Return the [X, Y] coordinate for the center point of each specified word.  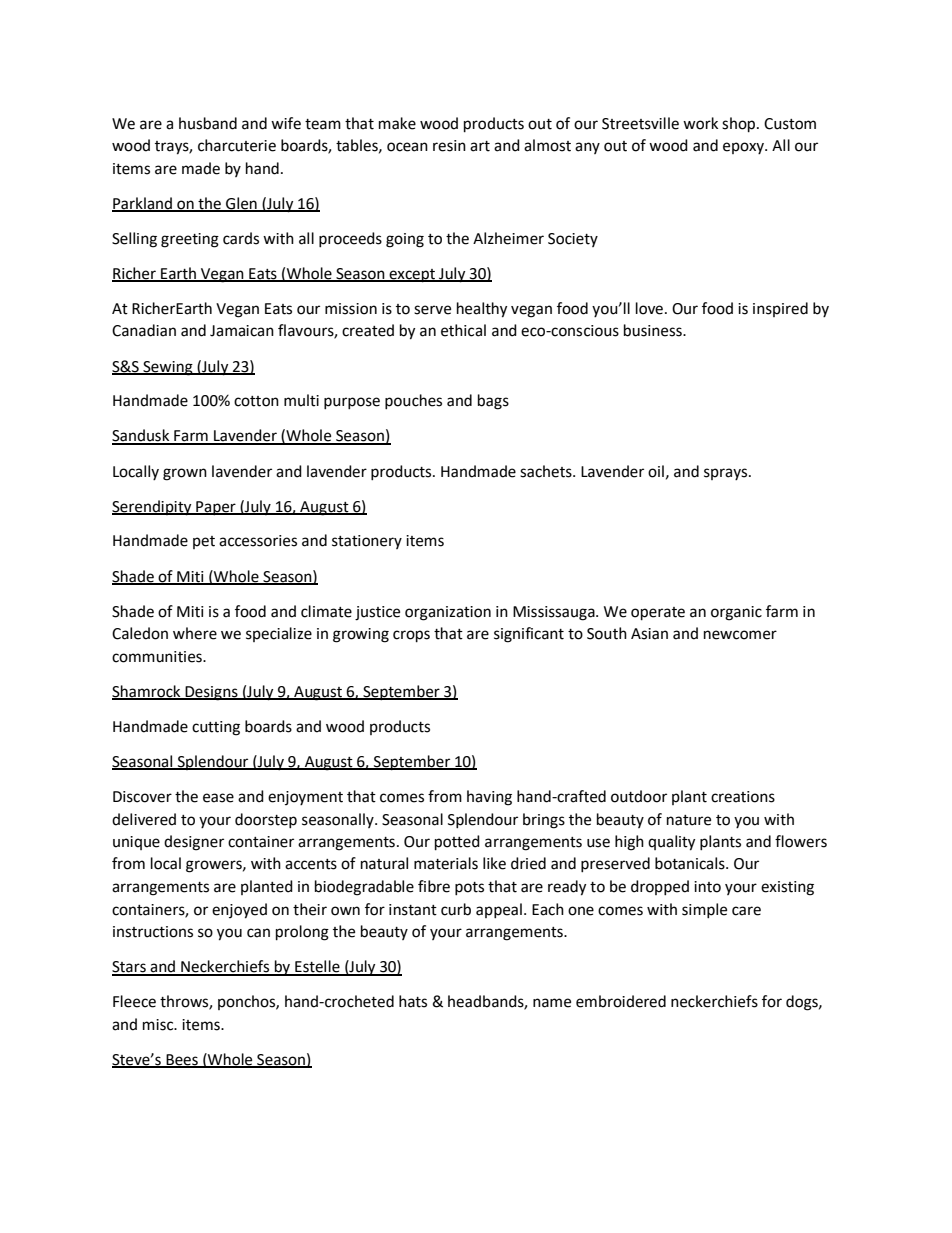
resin [449, 146]
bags [493, 402]
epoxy [744, 148]
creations [743, 797]
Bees [182, 1060]
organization [448, 613]
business [654, 330]
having [489, 798]
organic [736, 613]
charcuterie [237, 145]
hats [413, 1001]
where [195, 633]
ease [218, 798]
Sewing [168, 368]
